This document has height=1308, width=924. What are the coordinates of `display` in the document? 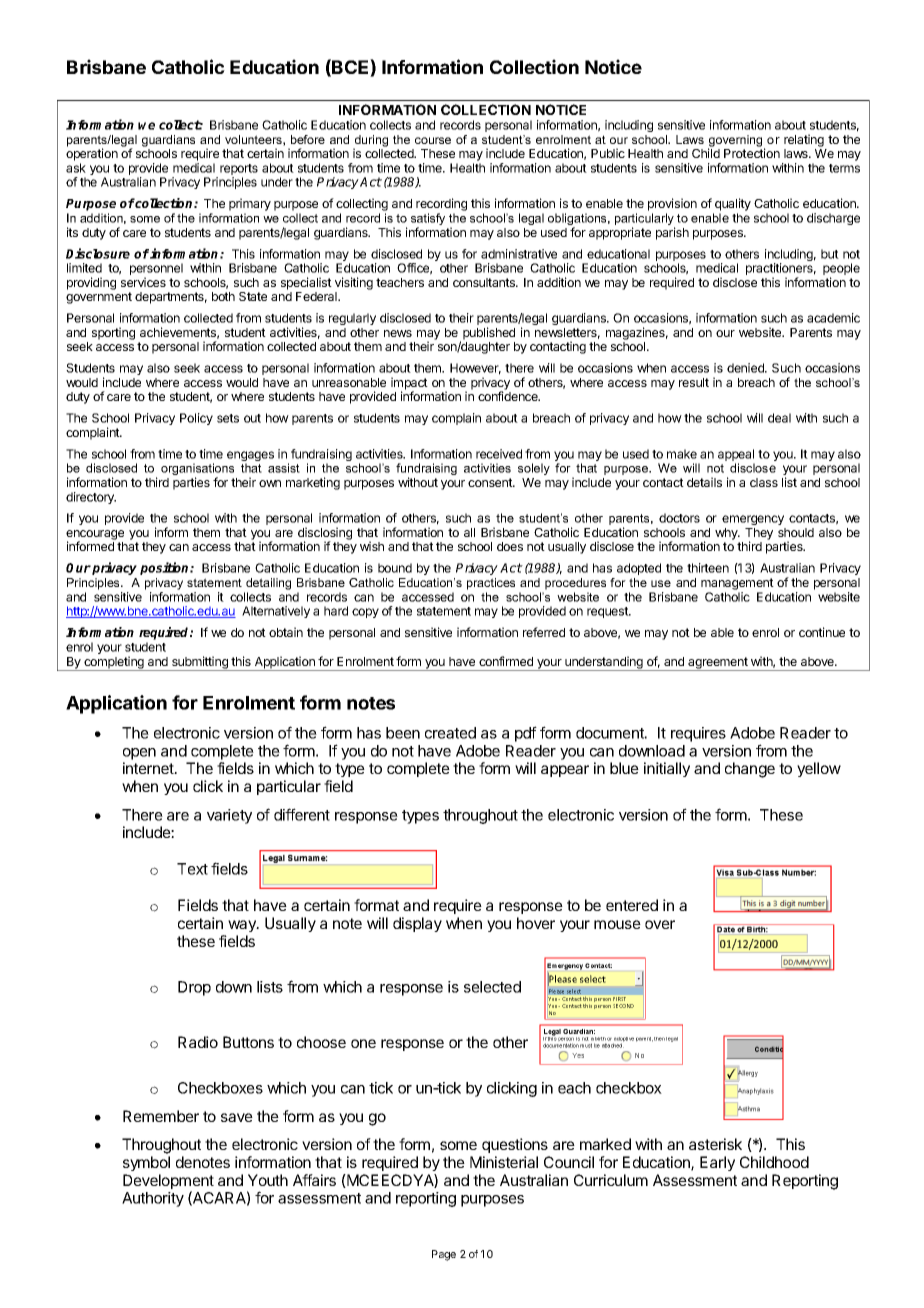 It's located at (417, 924).
